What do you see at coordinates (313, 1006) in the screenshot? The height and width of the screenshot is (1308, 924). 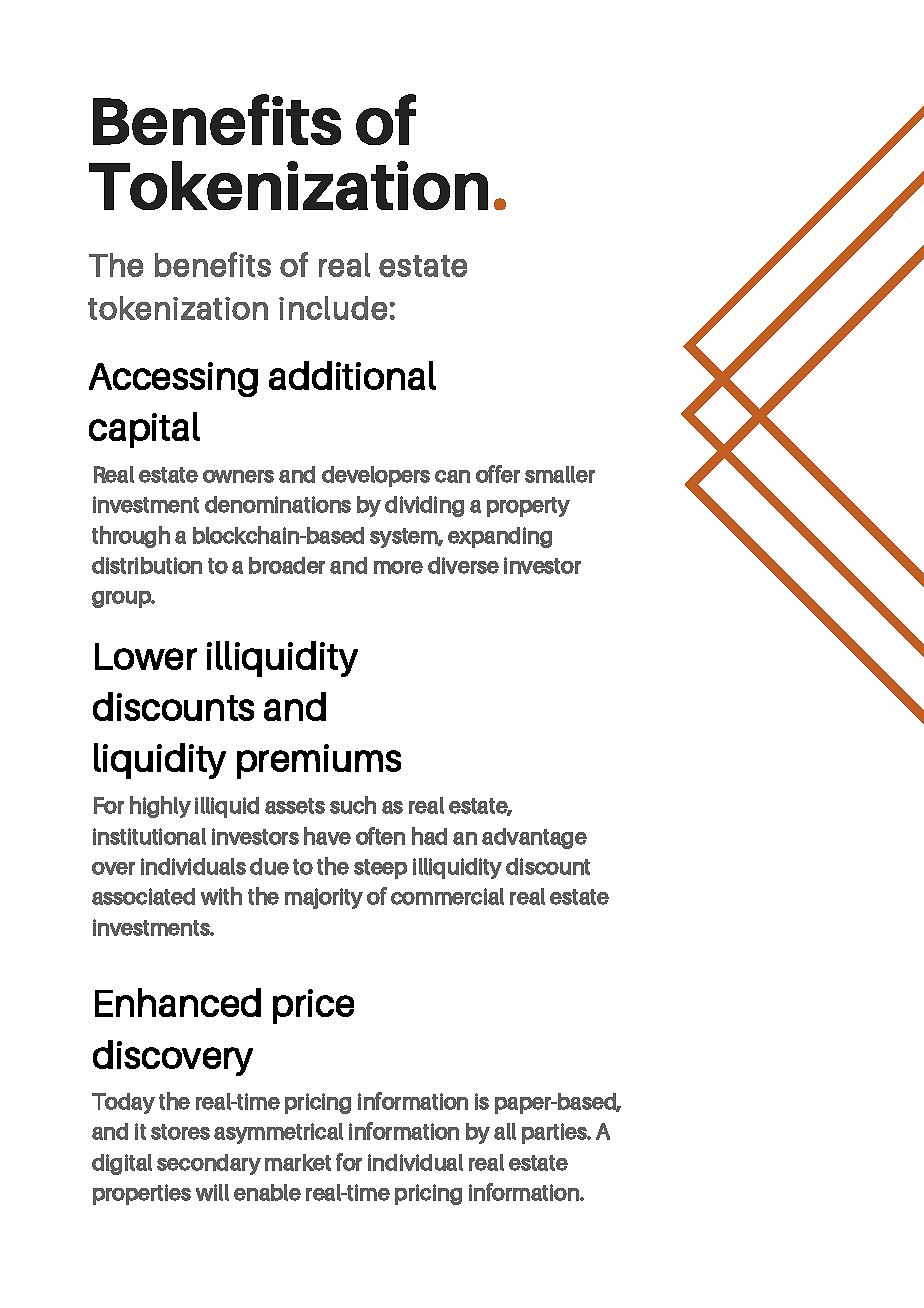 I see `price` at bounding box center [313, 1006].
